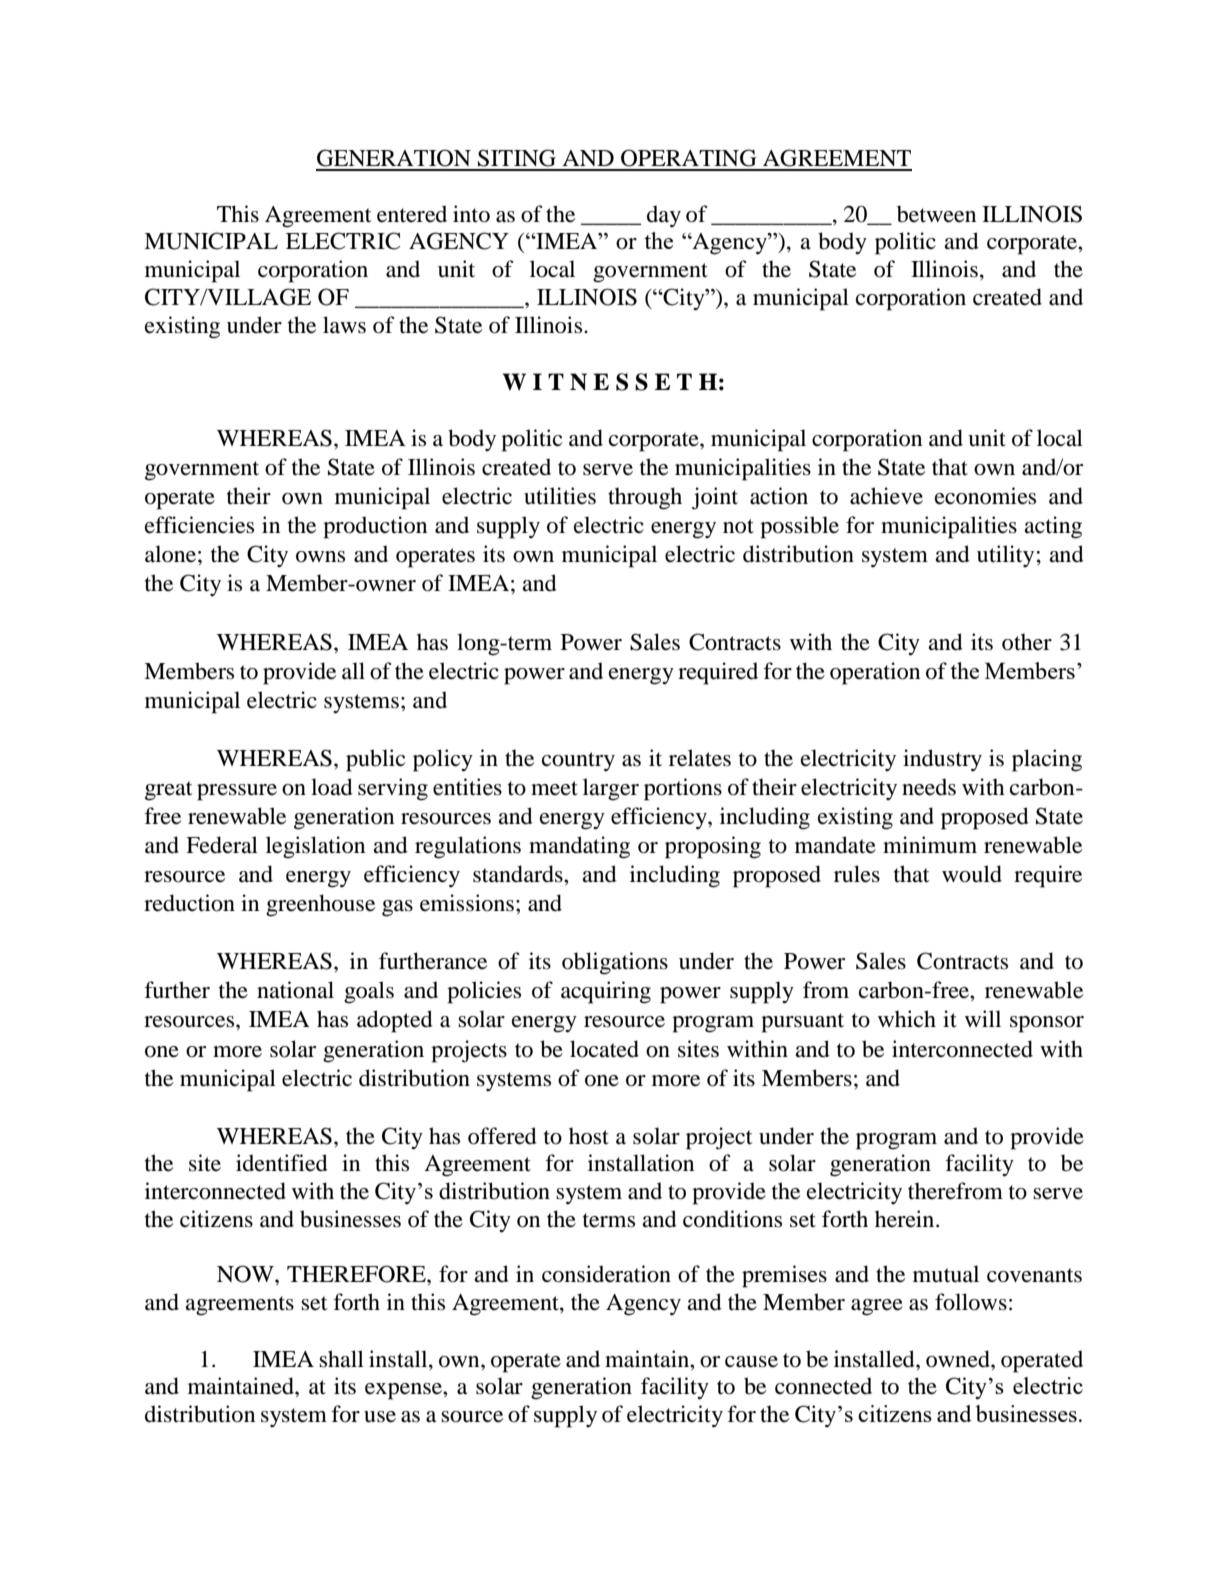  What do you see at coordinates (604, 1049) in the screenshot?
I see `located` at bounding box center [604, 1049].
